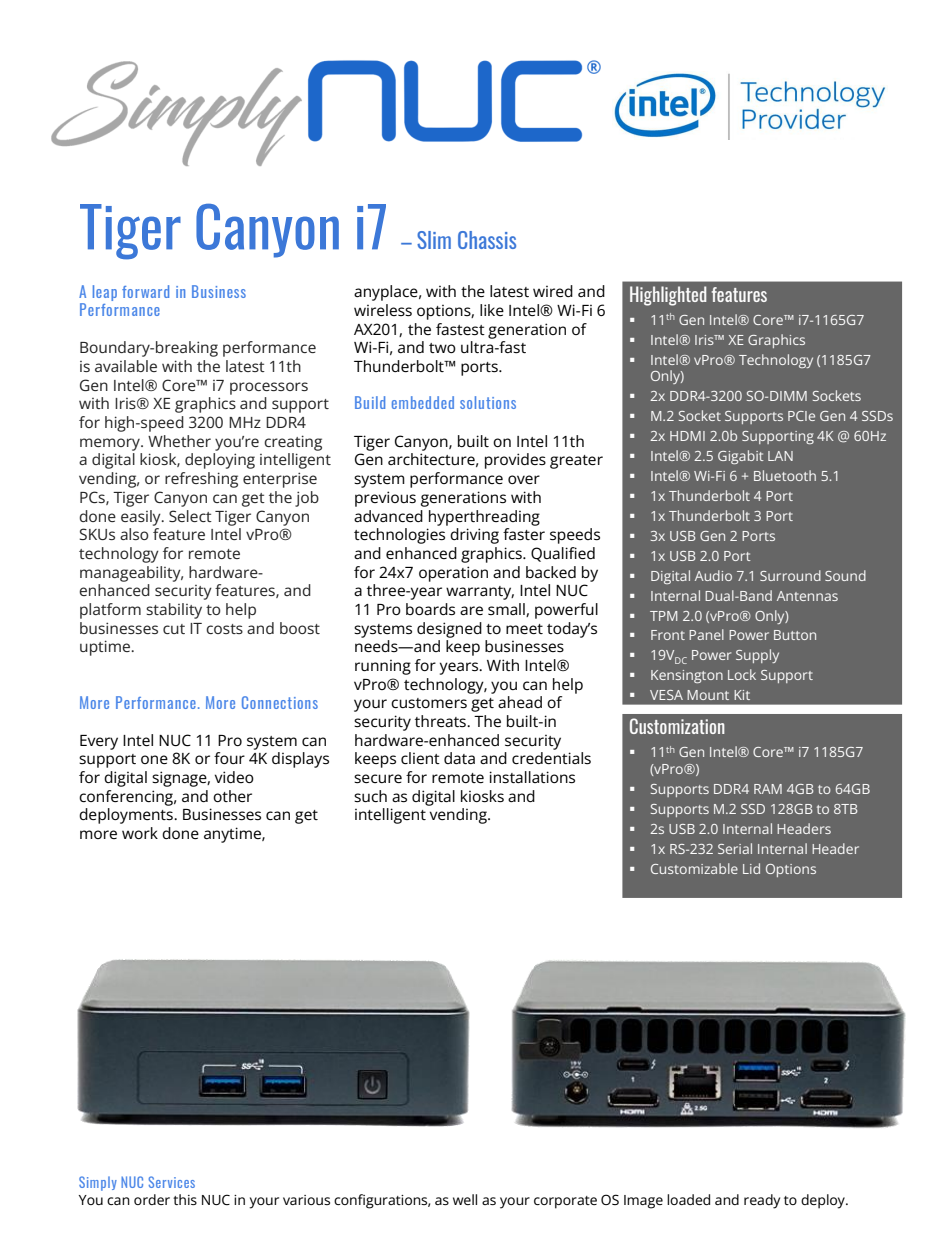 Image resolution: width=952 pixels, height=1233 pixels. What do you see at coordinates (742, 695) in the document?
I see `Kit` at bounding box center [742, 695].
